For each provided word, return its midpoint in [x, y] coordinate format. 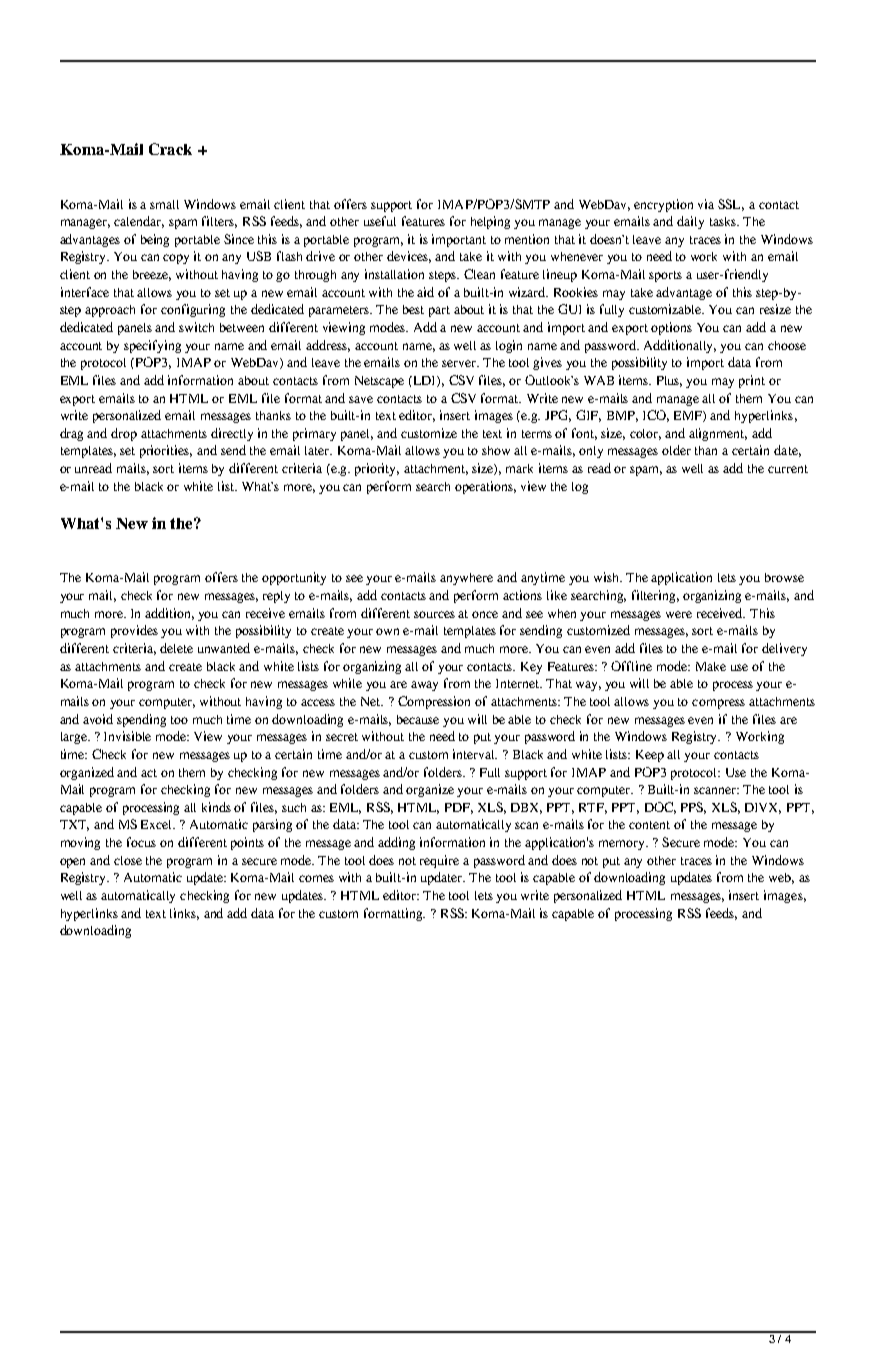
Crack [170, 149]
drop [124, 434]
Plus [669, 381]
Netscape [379, 382]
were [679, 614]
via [706, 204]
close [128, 860]
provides [134, 631]
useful [380, 221]
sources [434, 614]
